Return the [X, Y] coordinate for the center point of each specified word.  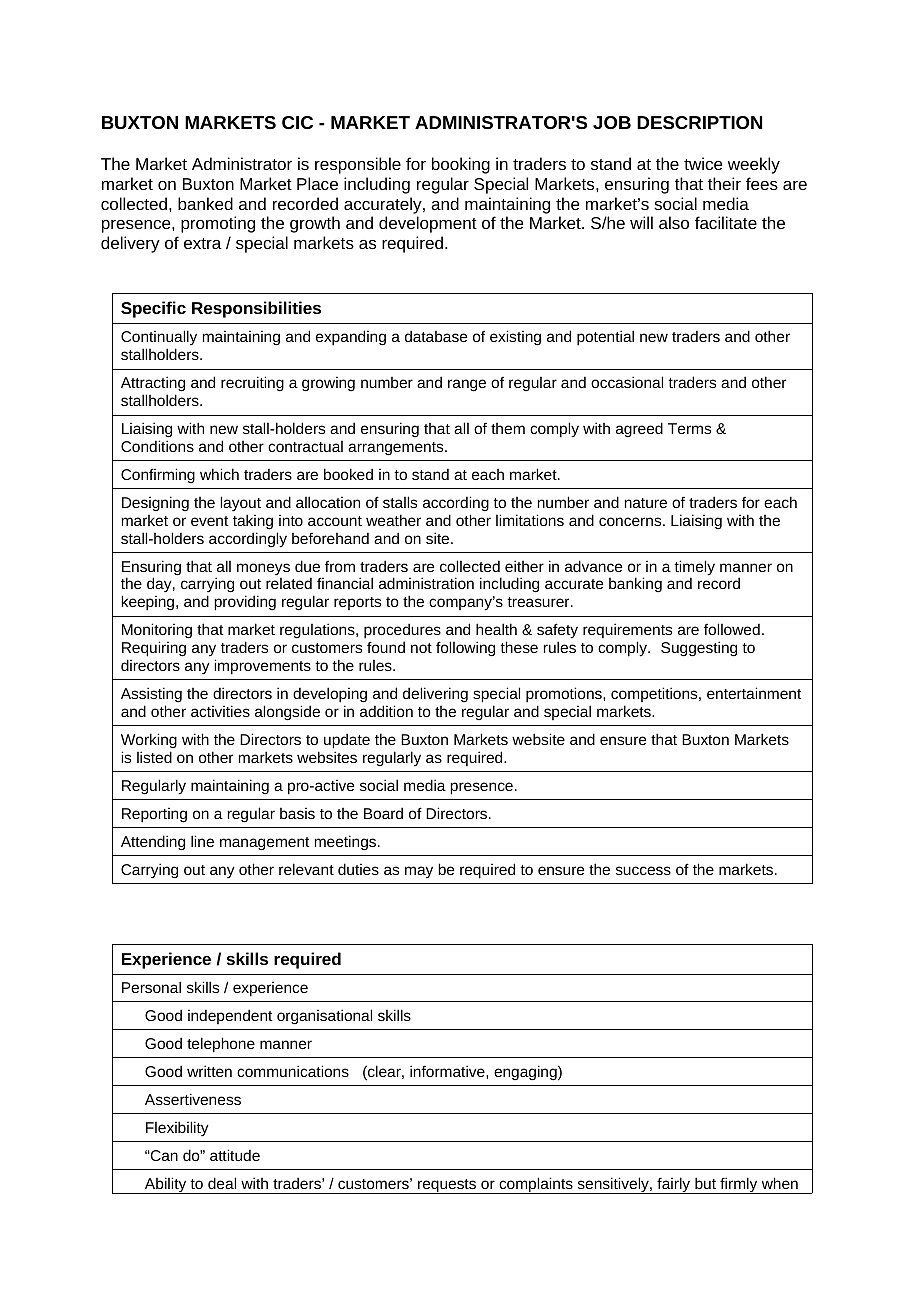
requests [447, 1186]
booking [461, 165]
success [643, 870]
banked [205, 203]
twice [703, 163]
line [202, 841]
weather [393, 520]
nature [646, 503]
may [419, 872]
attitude [235, 1155]
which [219, 474]
